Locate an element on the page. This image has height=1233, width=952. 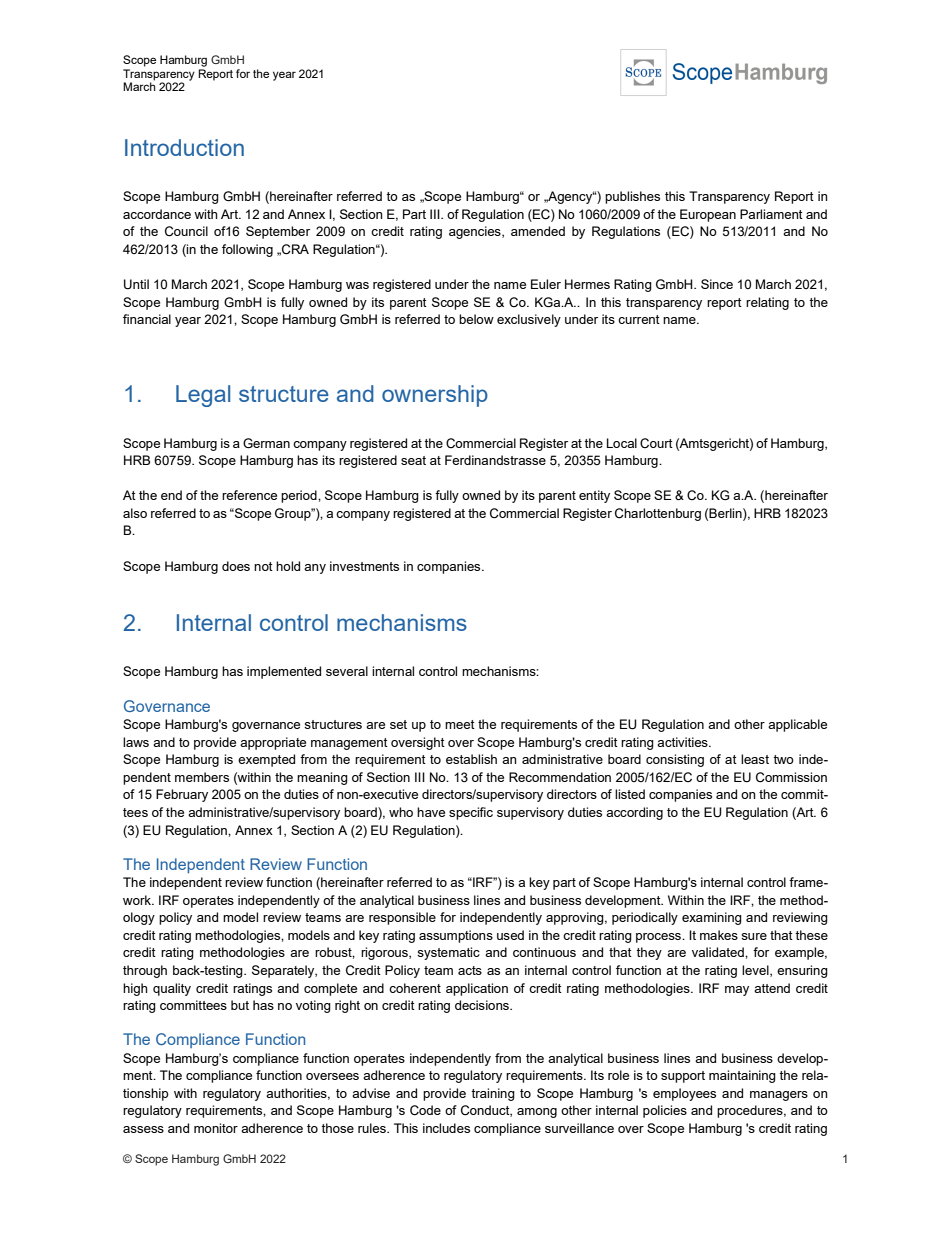
does is located at coordinates (236, 566).
